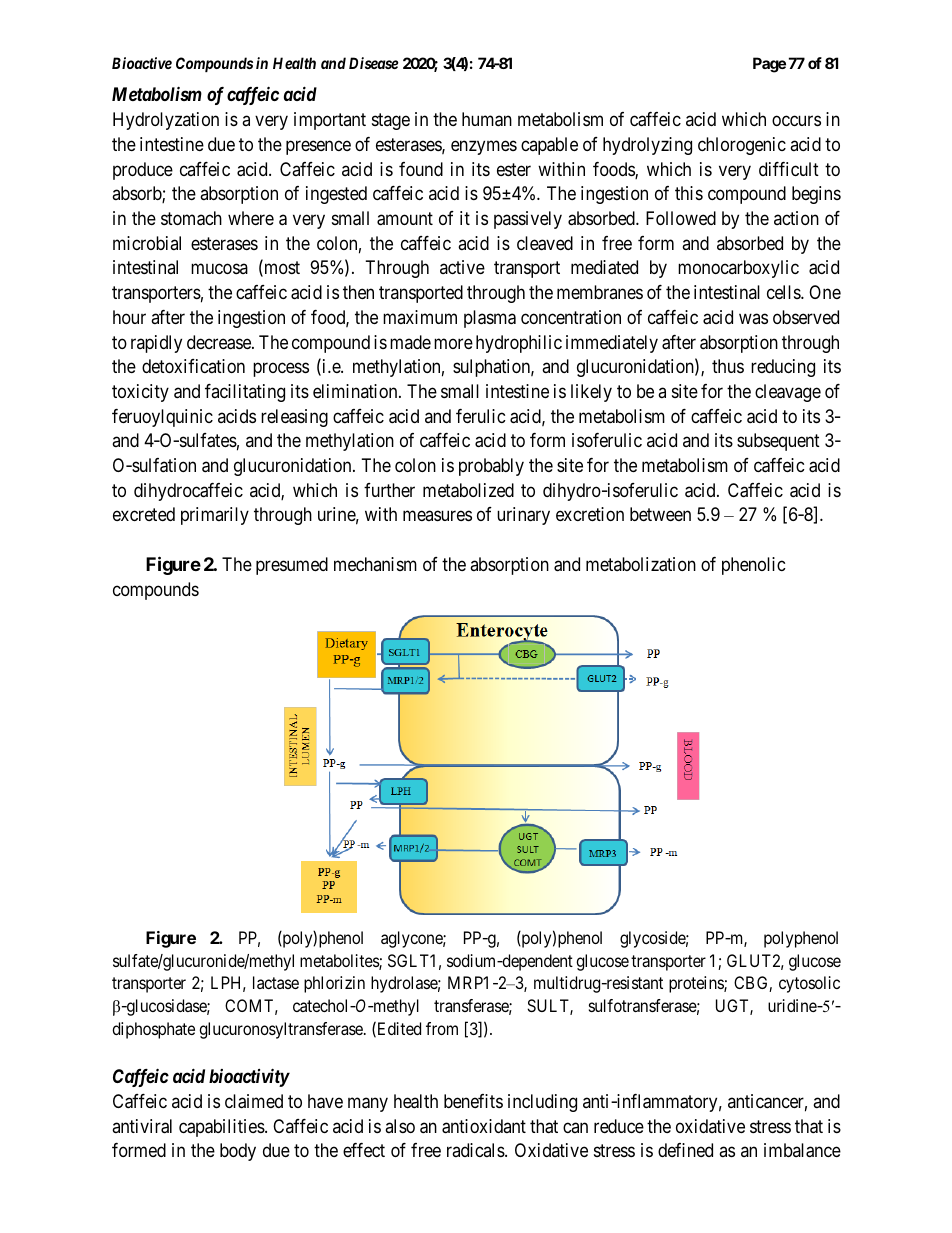 The height and width of the document is (1233, 952). What do you see at coordinates (685, 1150) in the document?
I see `defined` at bounding box center [685, 1150].
